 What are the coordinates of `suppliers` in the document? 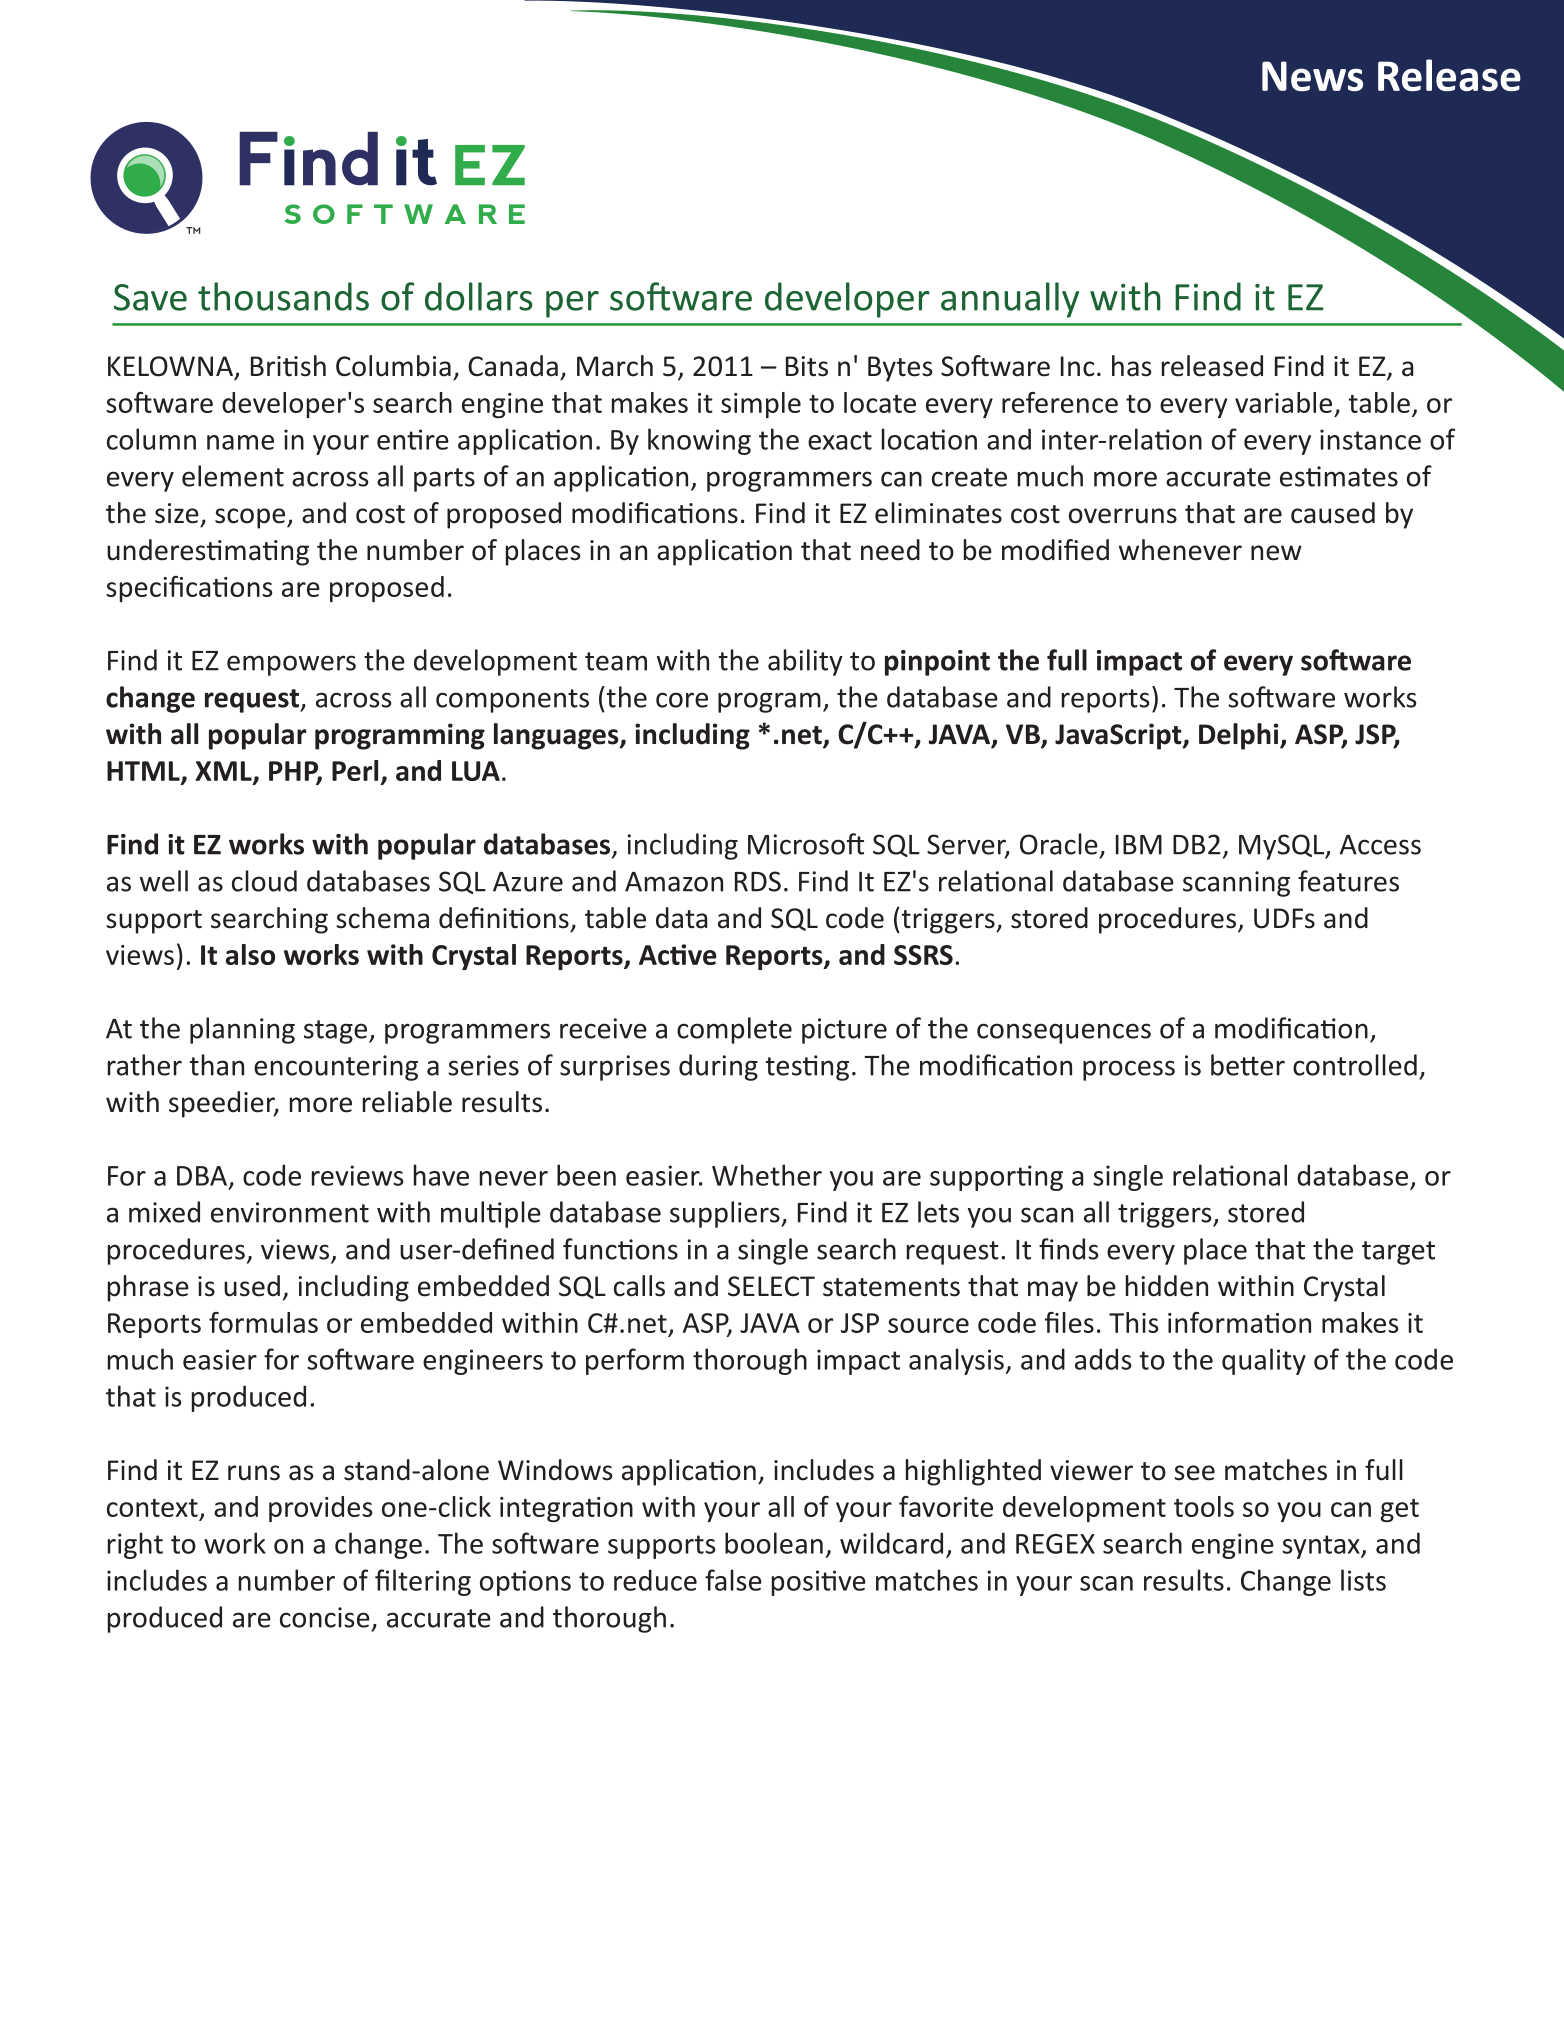 It's located at (726, 1214).
